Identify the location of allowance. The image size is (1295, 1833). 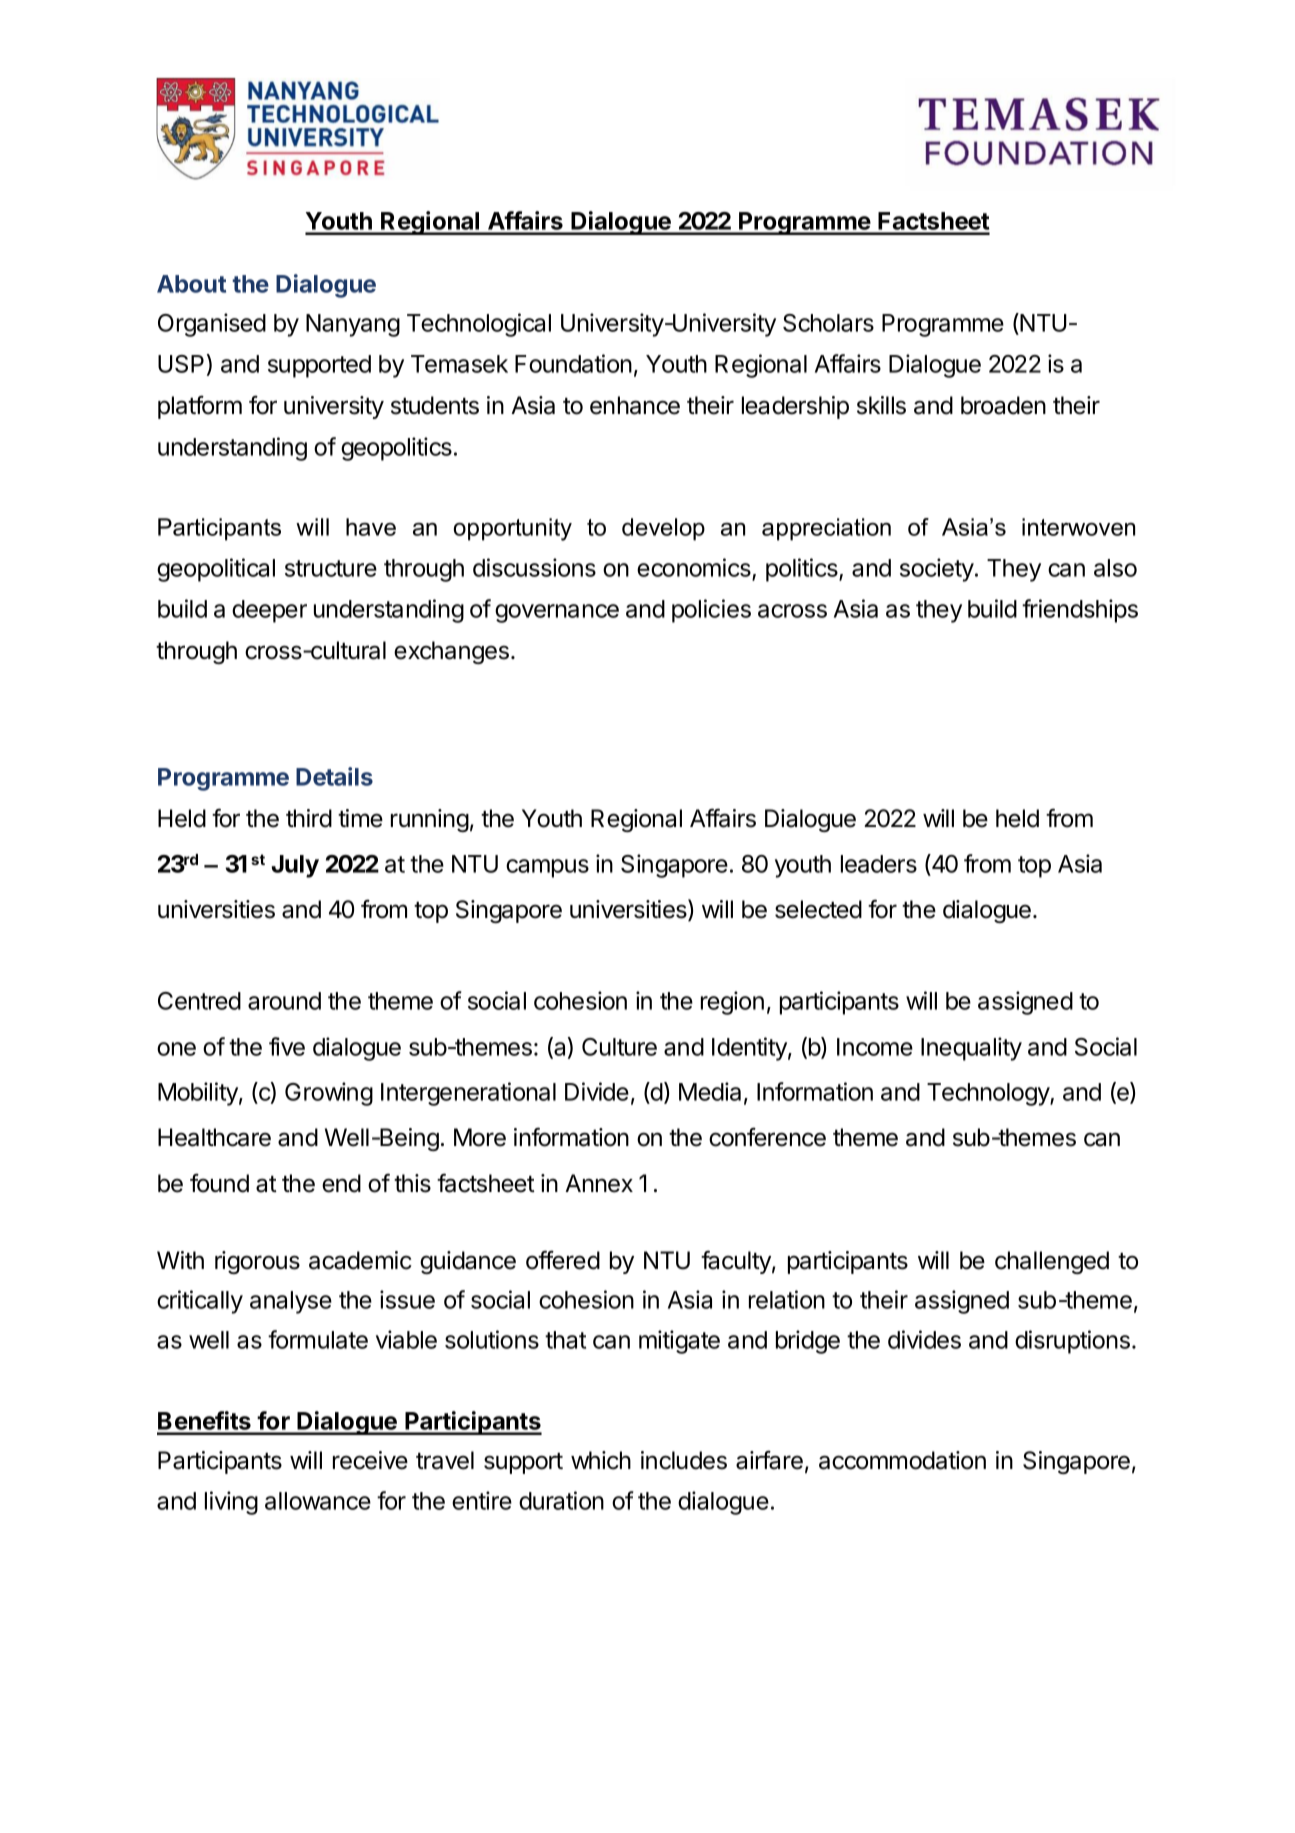
(318, 1501).
